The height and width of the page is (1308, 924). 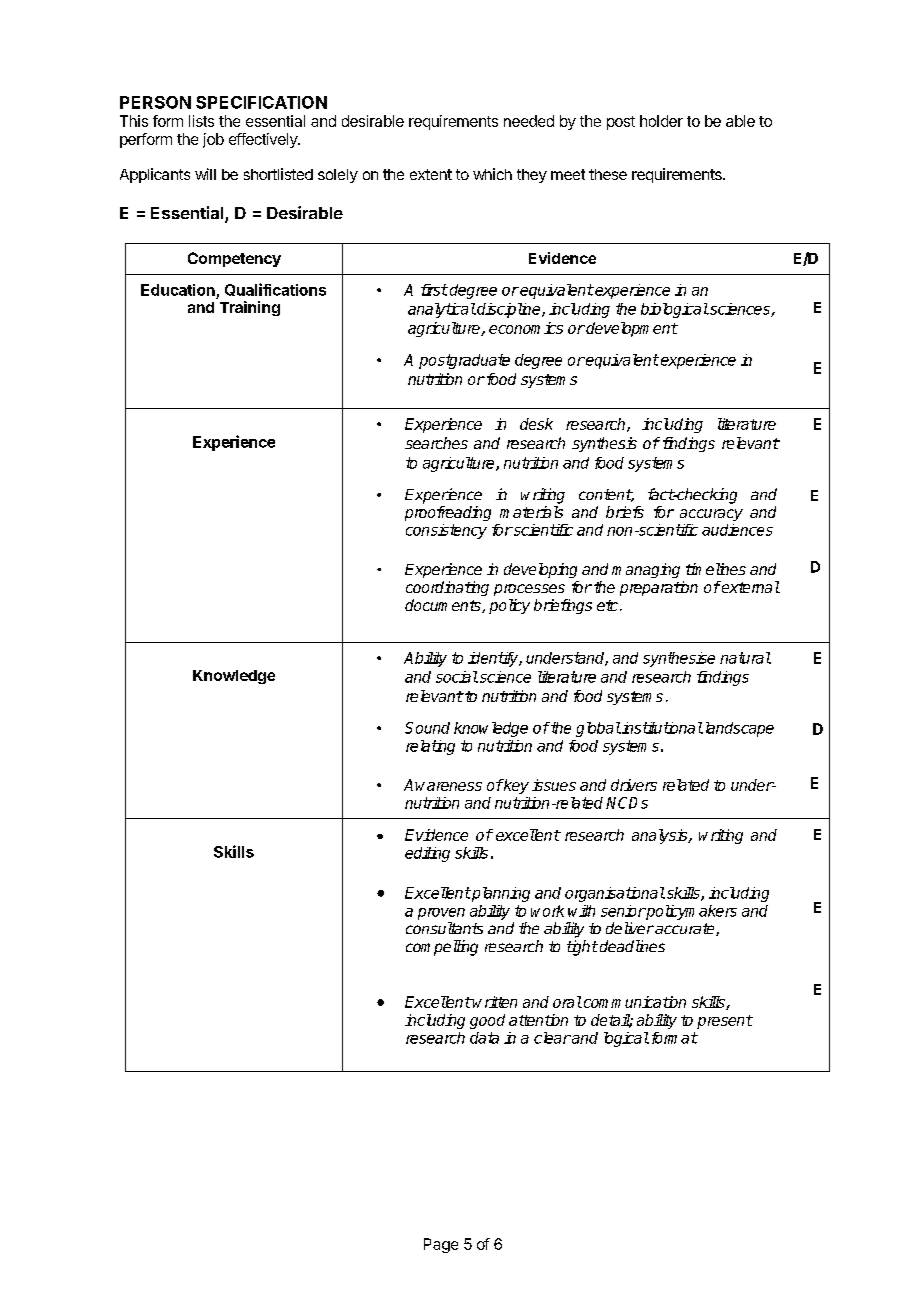 I want to click on job, so click(x=213, y=140).
